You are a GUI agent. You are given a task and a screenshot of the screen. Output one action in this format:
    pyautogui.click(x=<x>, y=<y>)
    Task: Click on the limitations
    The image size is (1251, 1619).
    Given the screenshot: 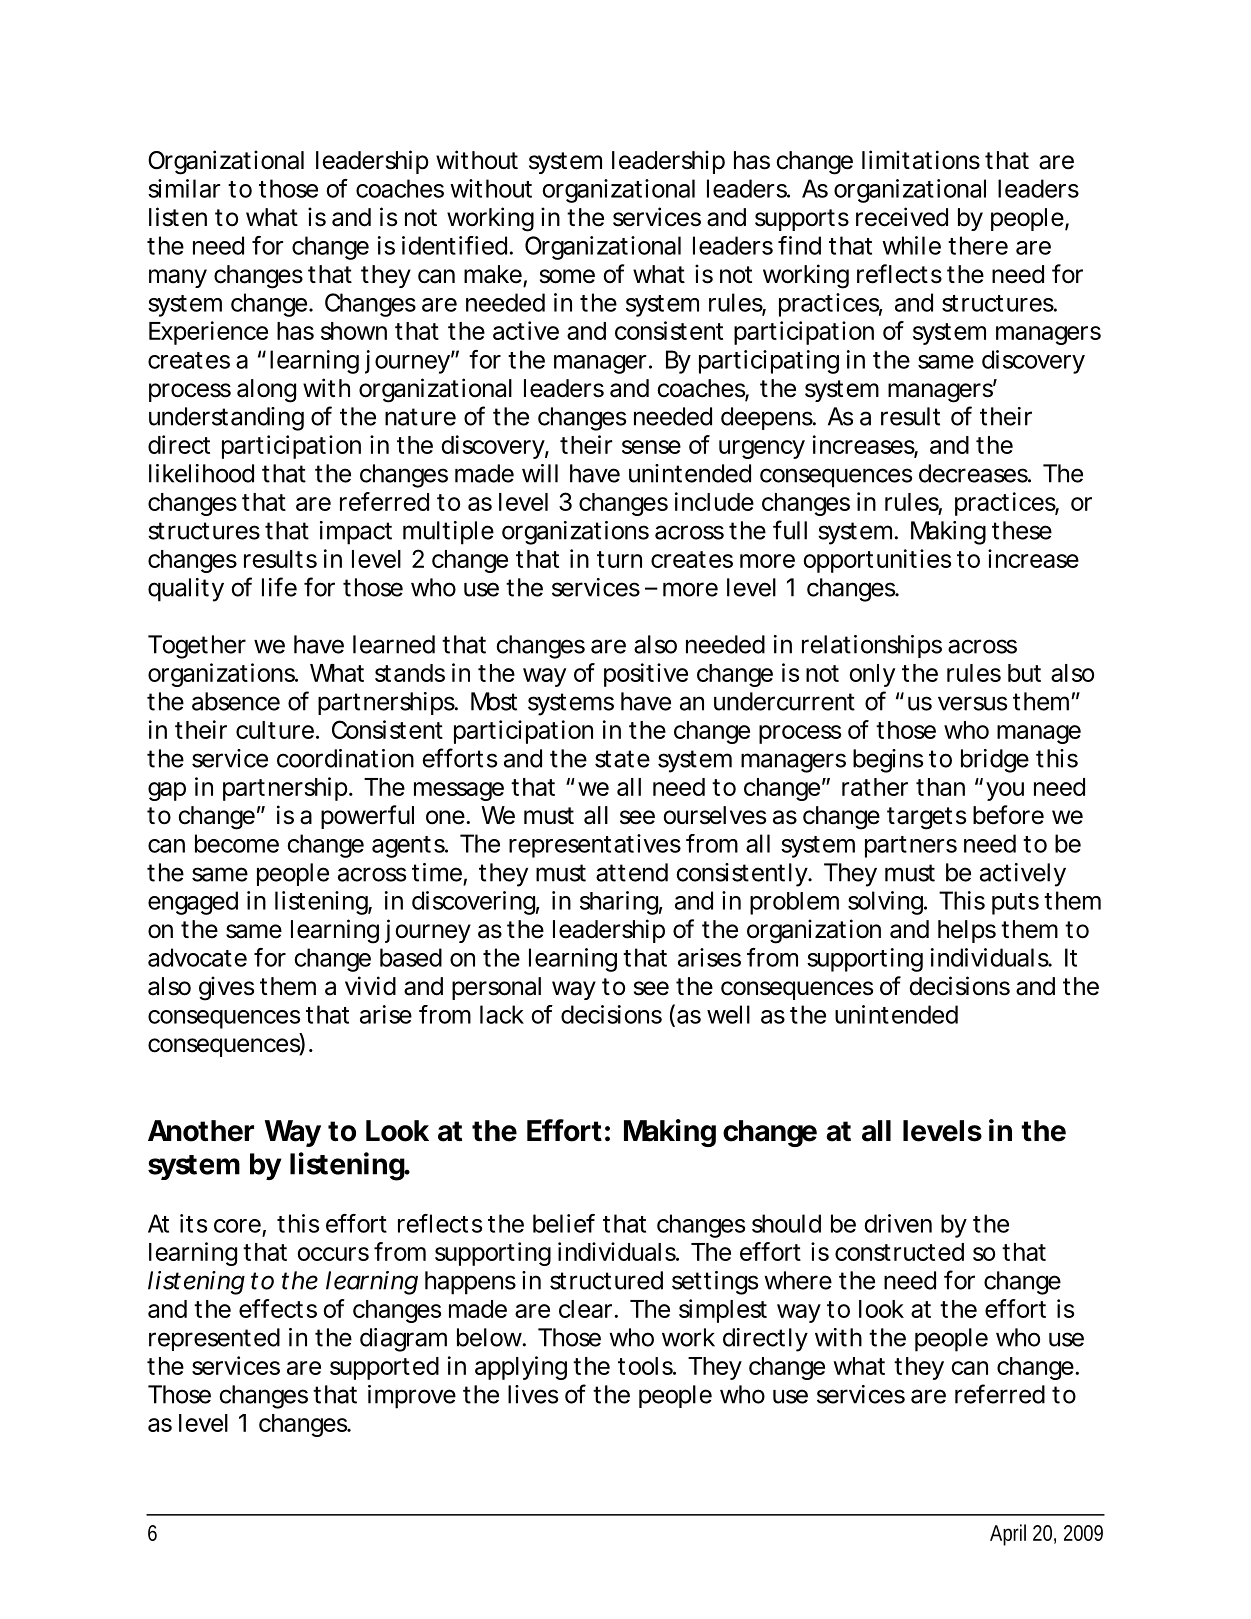 What is the action you would take?
    pyautogui.click(x=921, y=160)
